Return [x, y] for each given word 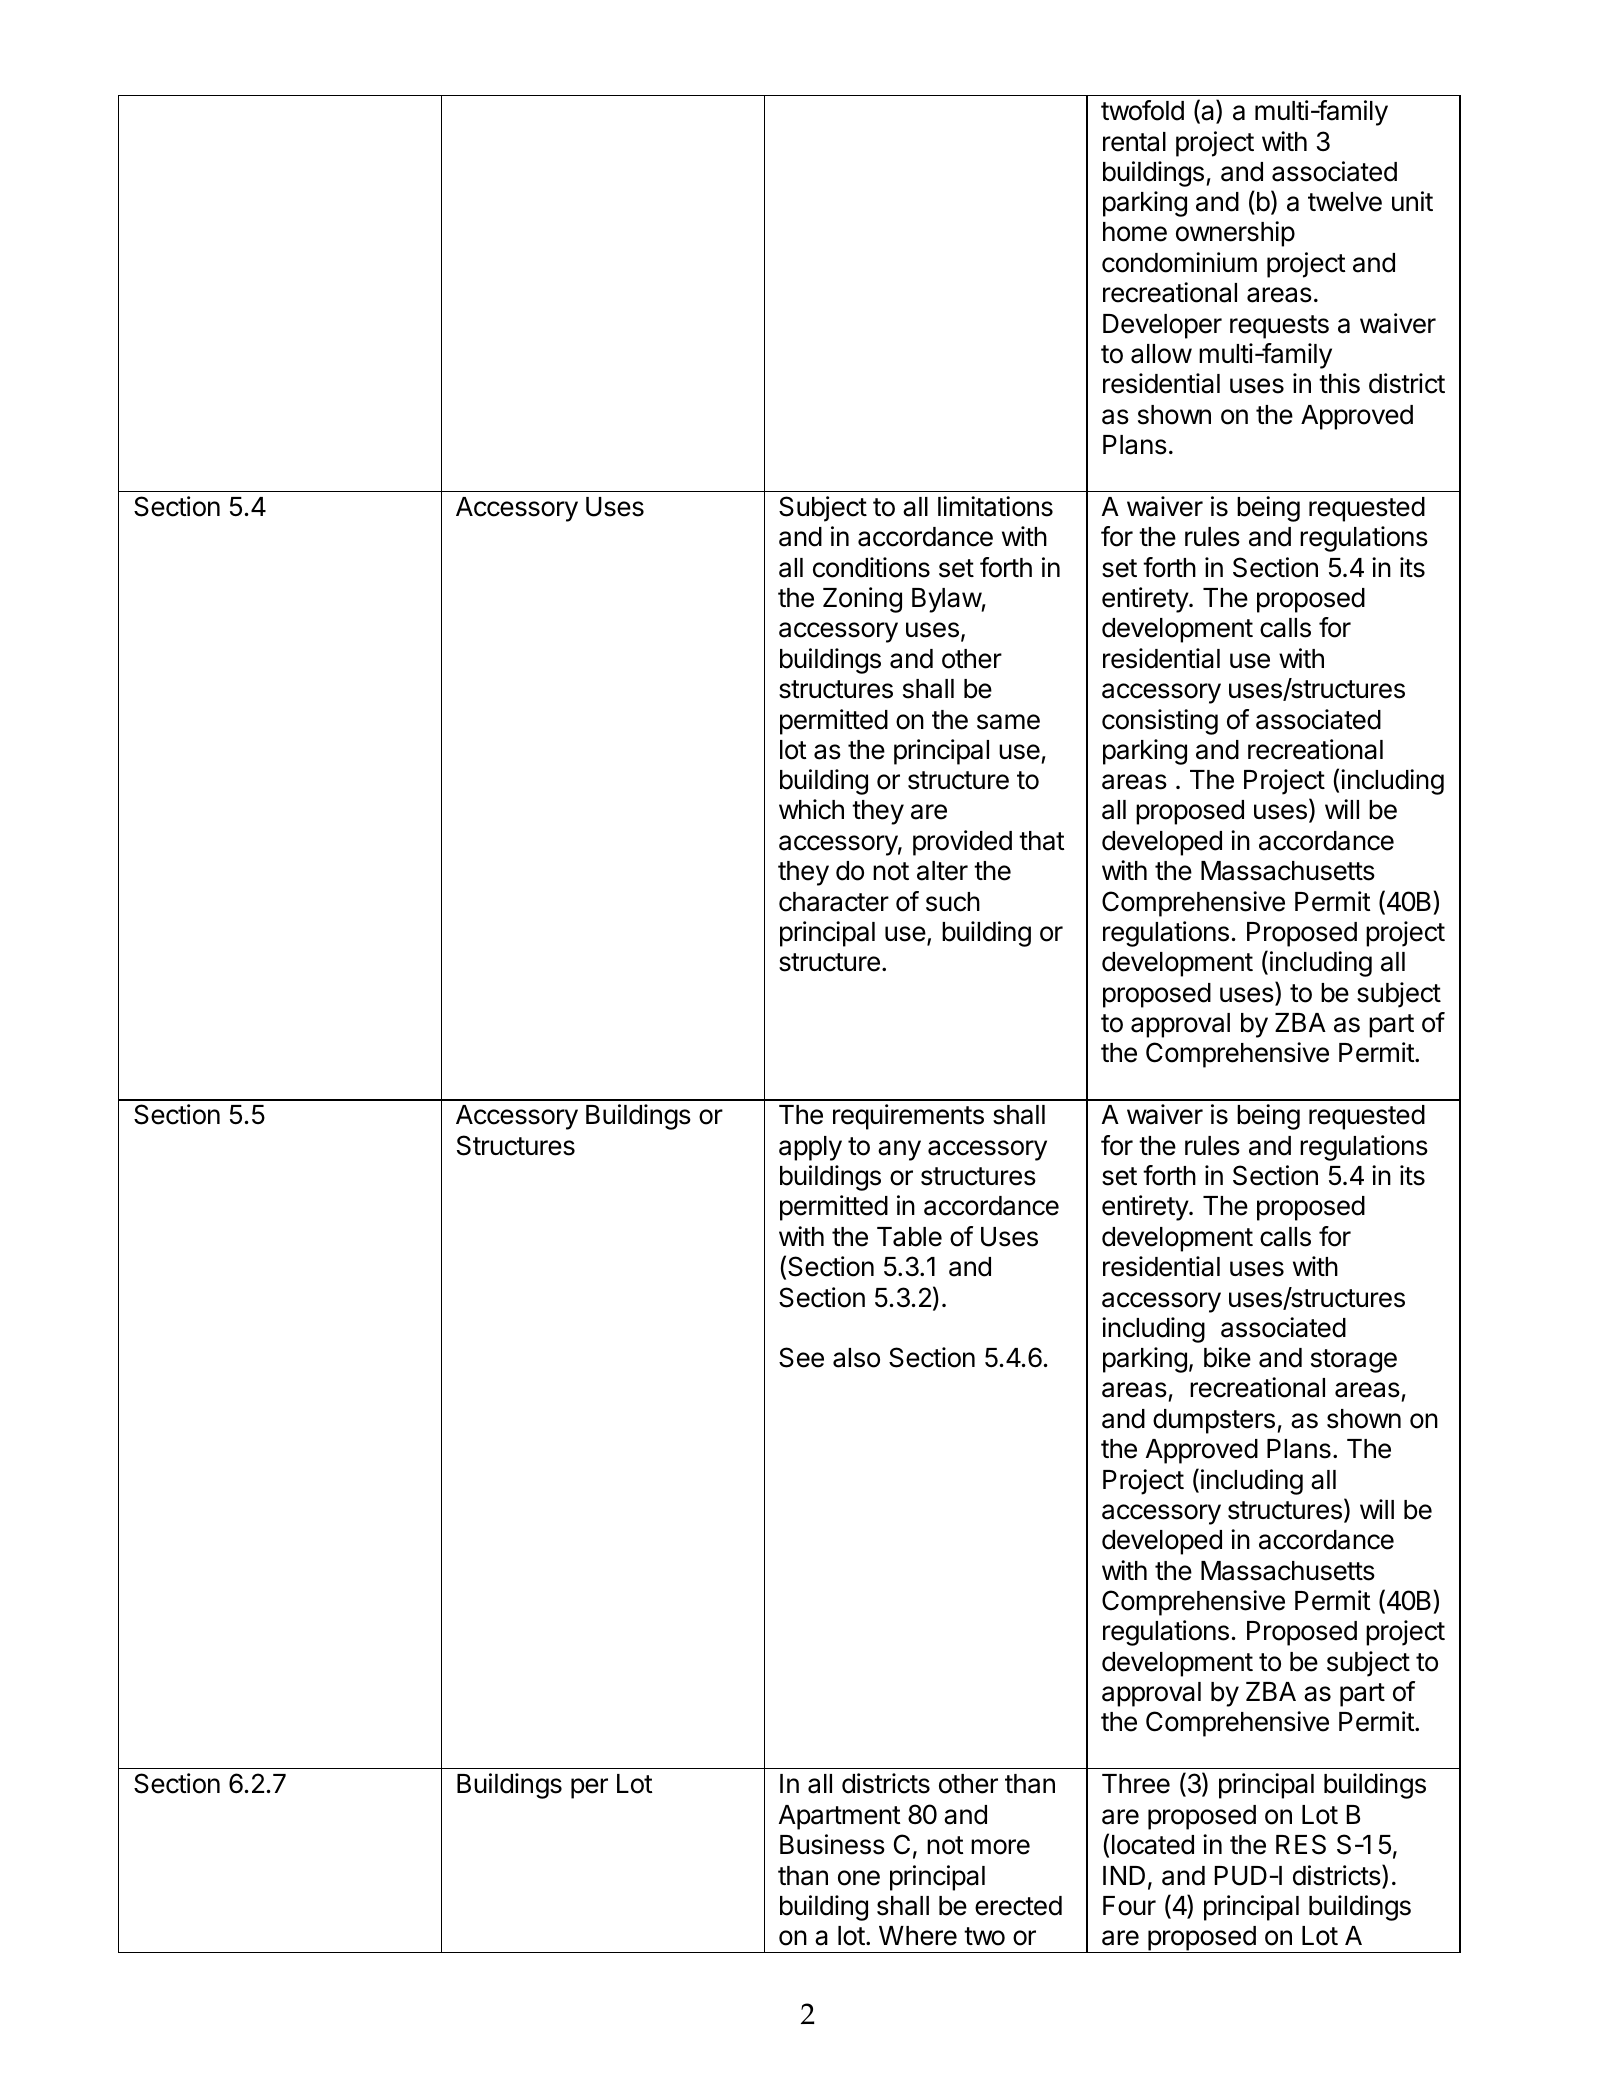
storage [1354, 1361]
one [859, 1878]
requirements [908, 1117]
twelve [1345, 202]
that [1042, 841]
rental [1134, 142]
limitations [995, 506]
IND [1124, 1875]
